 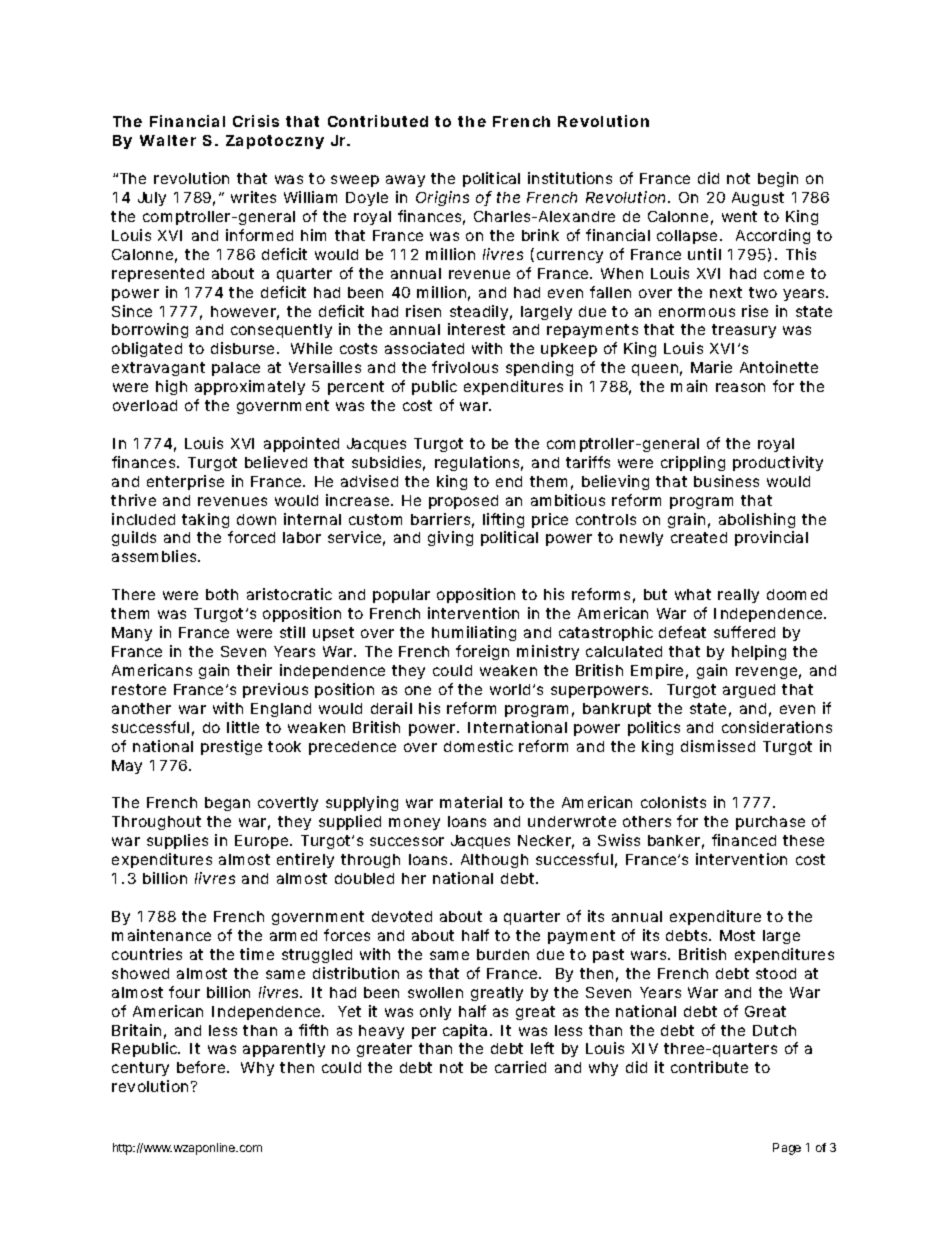 What do you see at coordinates (740, 387) in the screenshot?
I see `reason` at bounding box center [740, 387].
